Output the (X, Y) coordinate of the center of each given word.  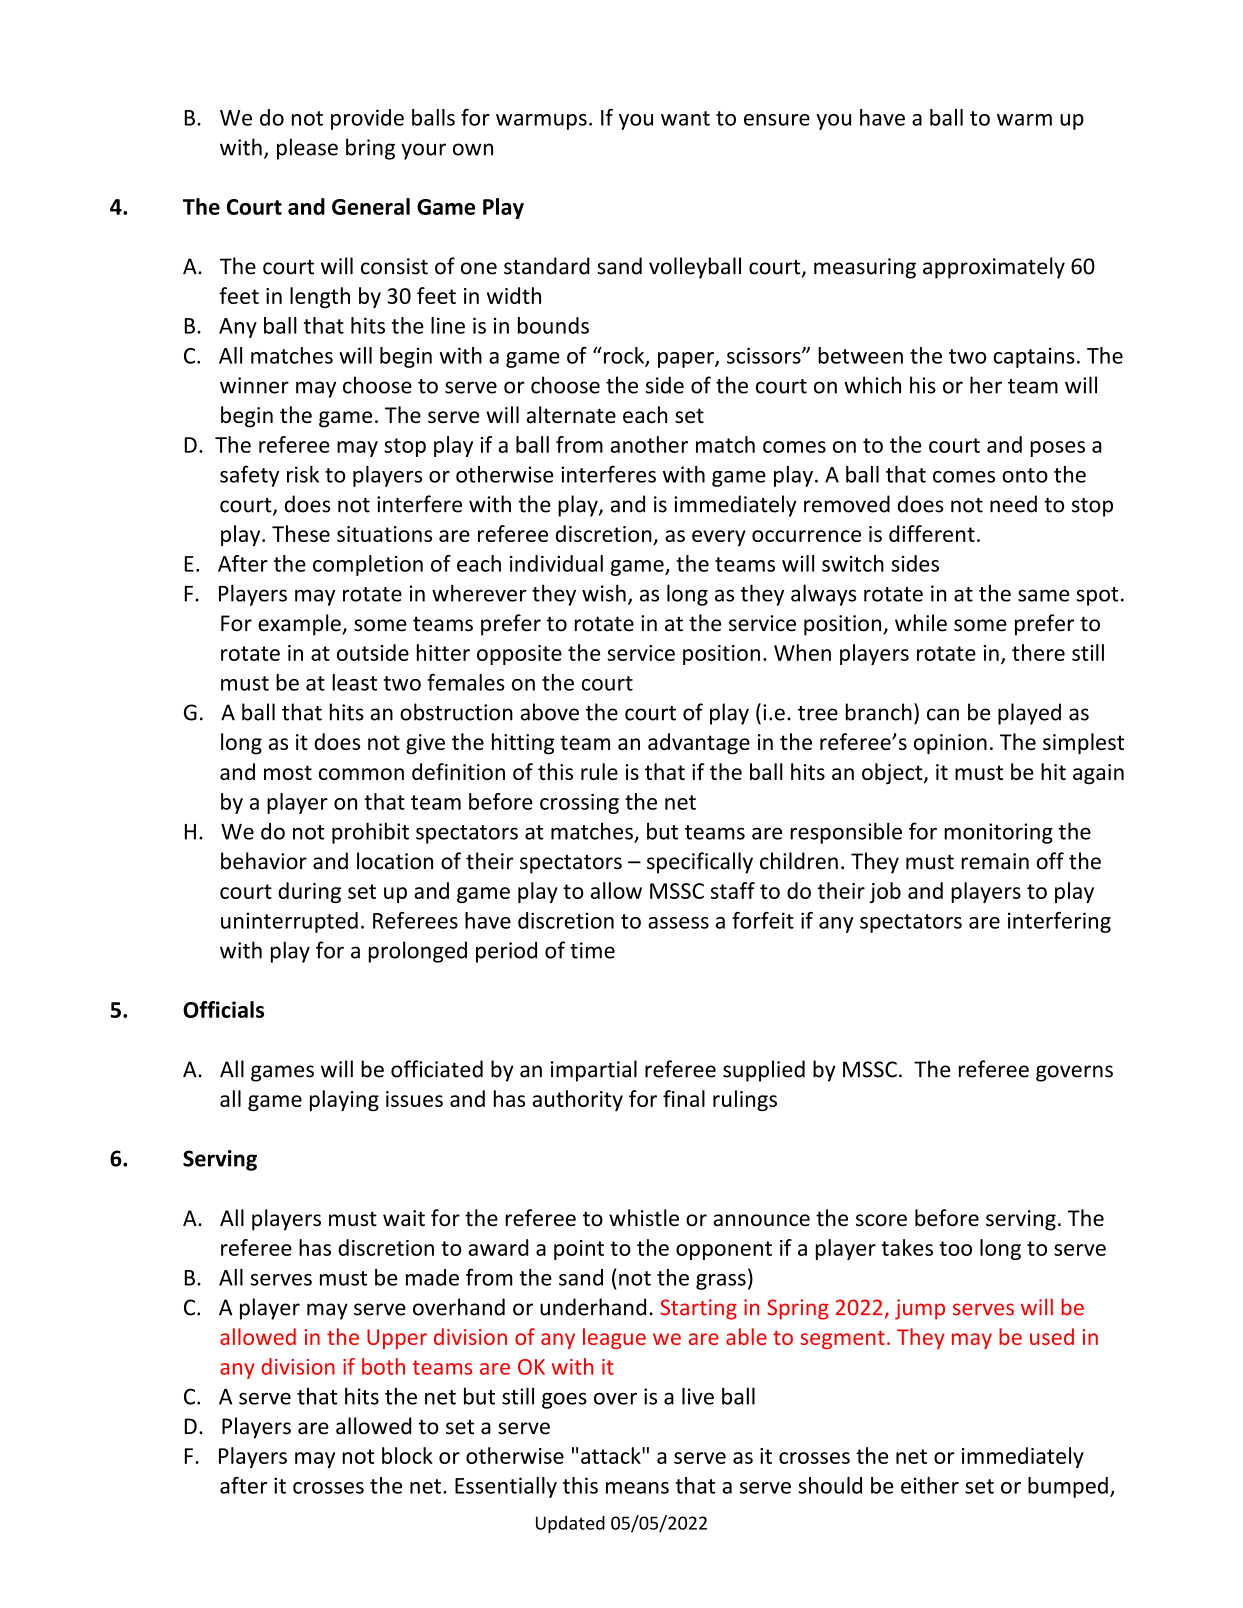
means (637, 1488)
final (684, 1098)
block (407, 1455)
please (307, 149)
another (649, 444)
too (955, 1248)
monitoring (998, 833)
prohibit (370, 833)
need (1013, 504)
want (685, 118)
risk (303, 474)
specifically (700, 863)
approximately (994, 268)
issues (414, 1099)
